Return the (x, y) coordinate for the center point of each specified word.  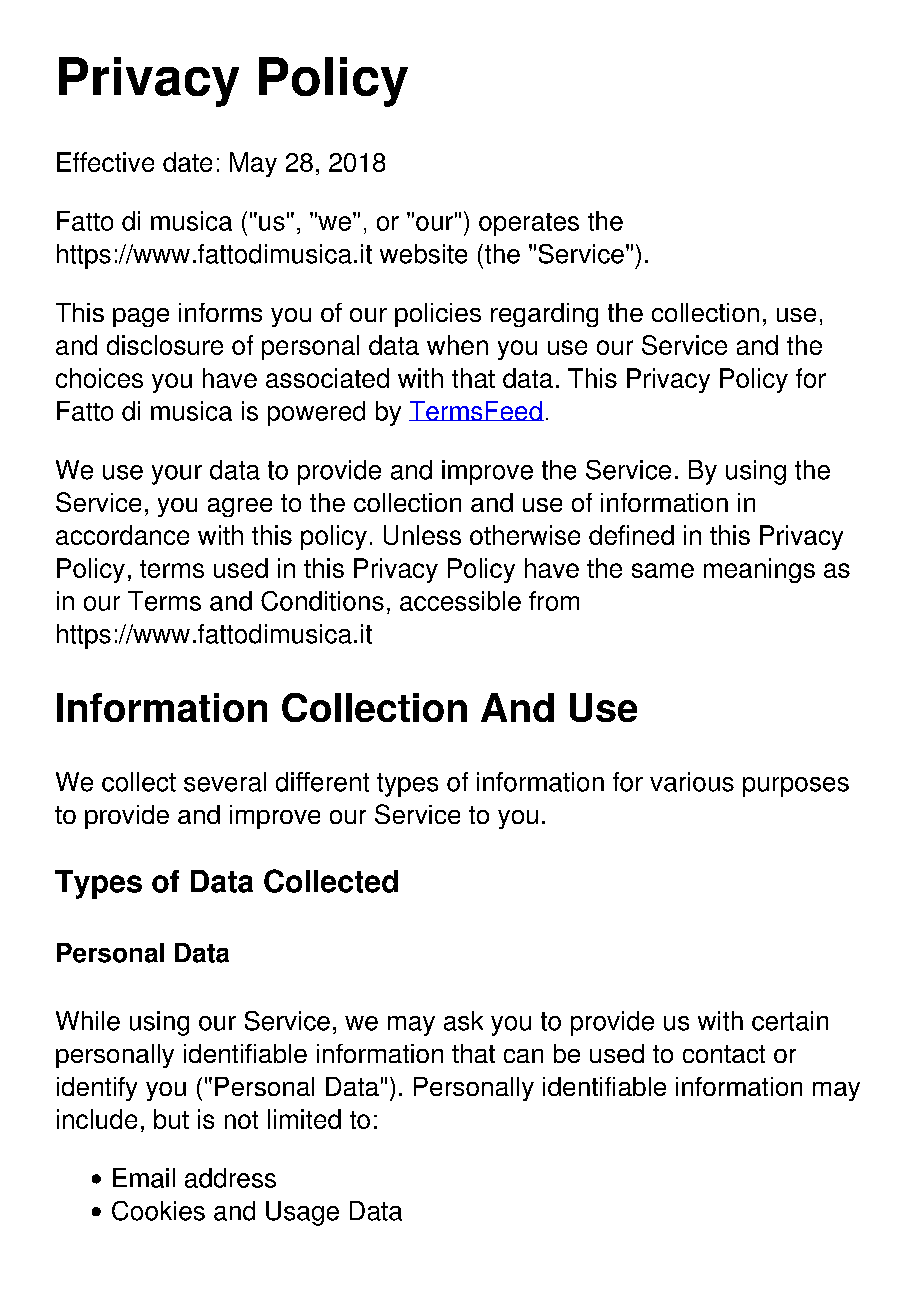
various (692, 782)
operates (529, 224)
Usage (302, 1213)
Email (144, 1178)
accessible (460, 601)
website (423, 254)
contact (724, 1054)
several (225, 782)
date (187, 162)
